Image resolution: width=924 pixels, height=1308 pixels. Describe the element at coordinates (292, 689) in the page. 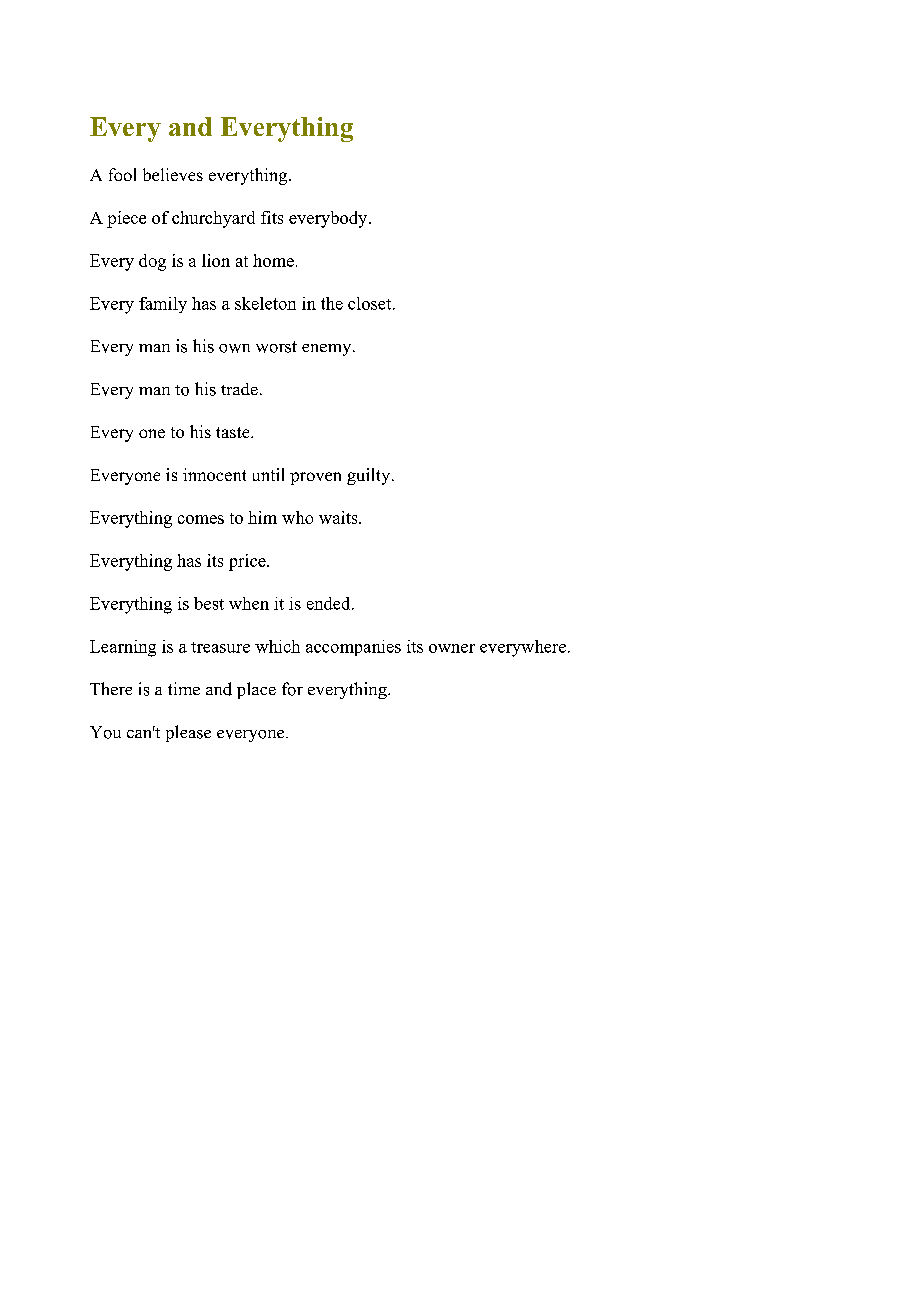

I see `for` at that location.
